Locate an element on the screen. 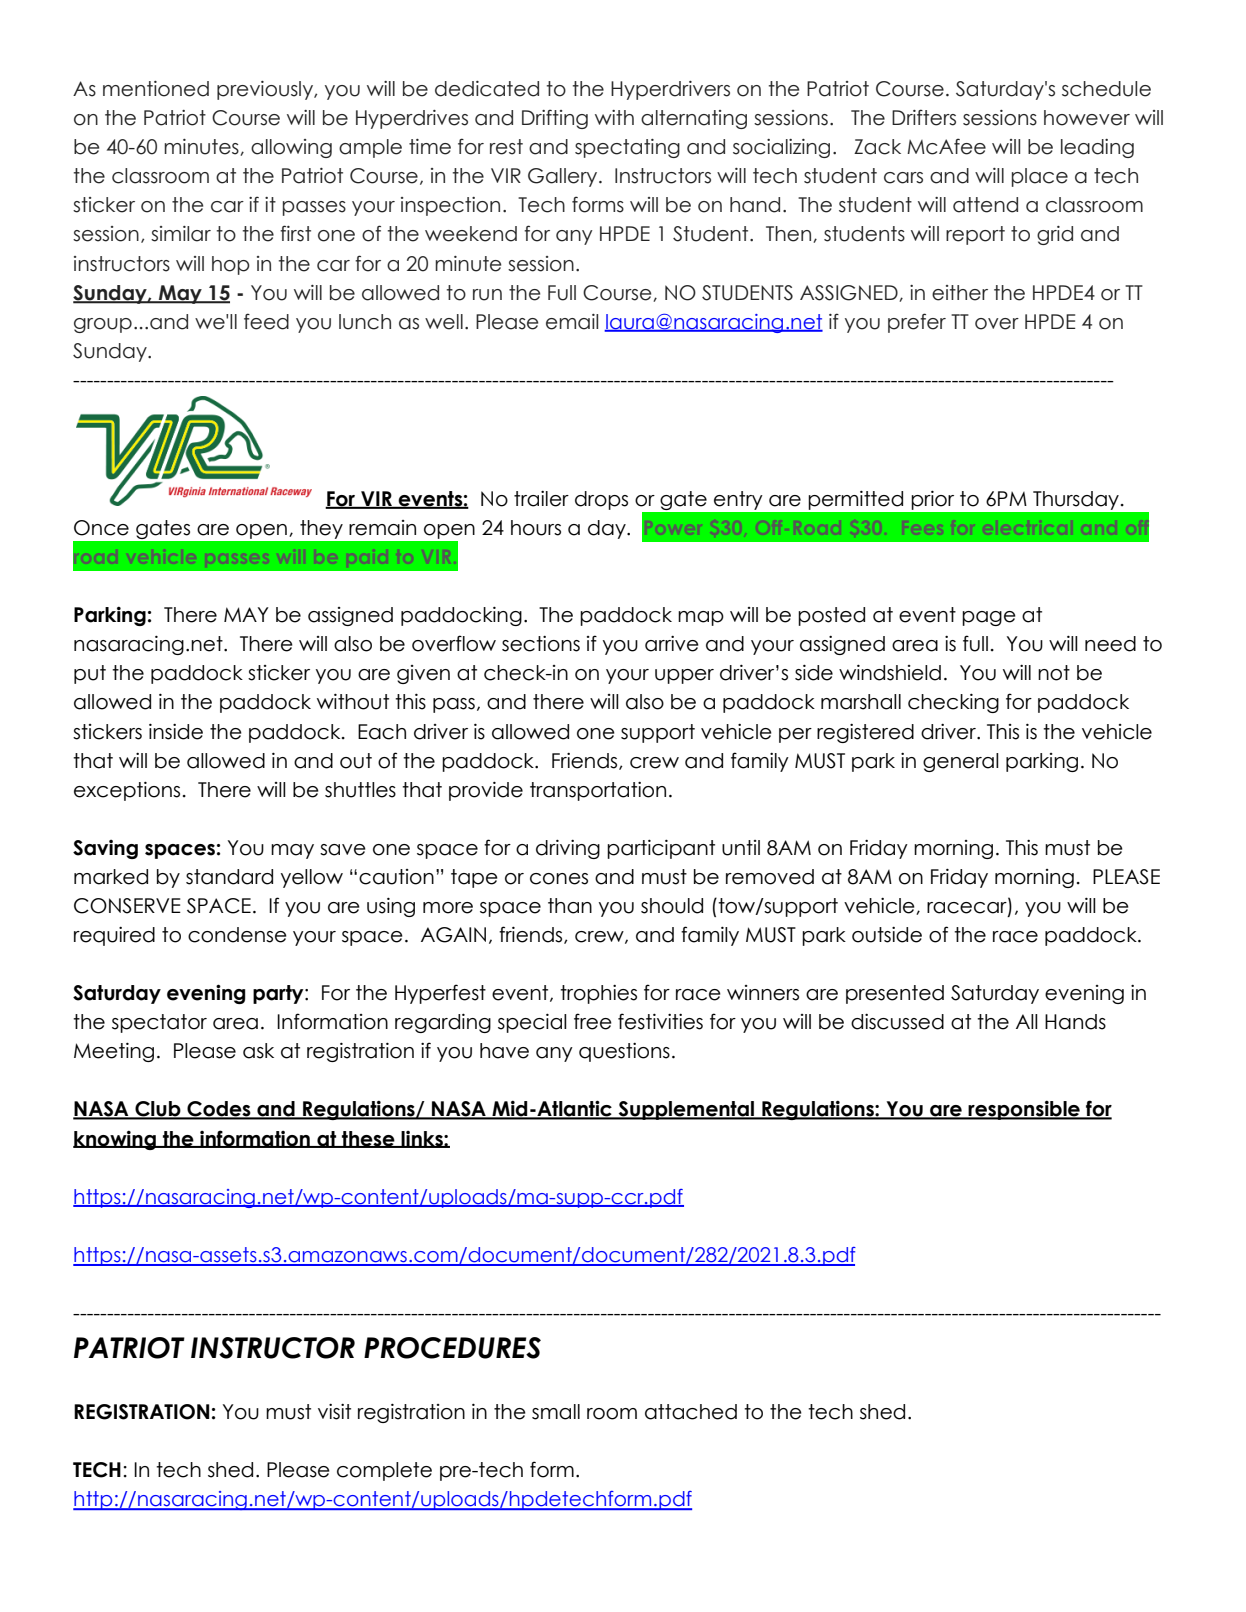 The image size is (1246, 1612). trophies is located at coordinates (598, 994).
